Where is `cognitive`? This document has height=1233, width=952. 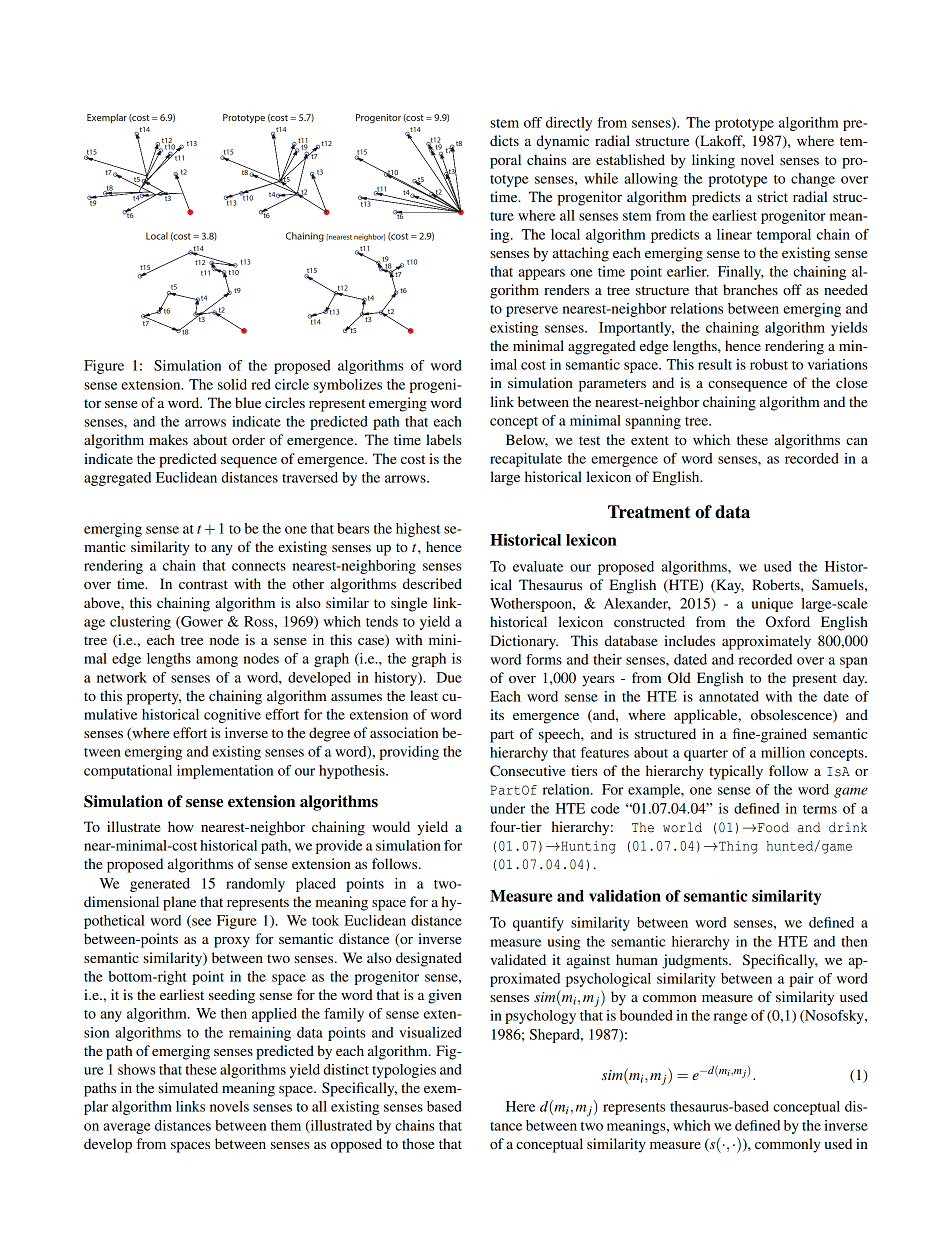
cognitive is located at coordinates (232, 716).
